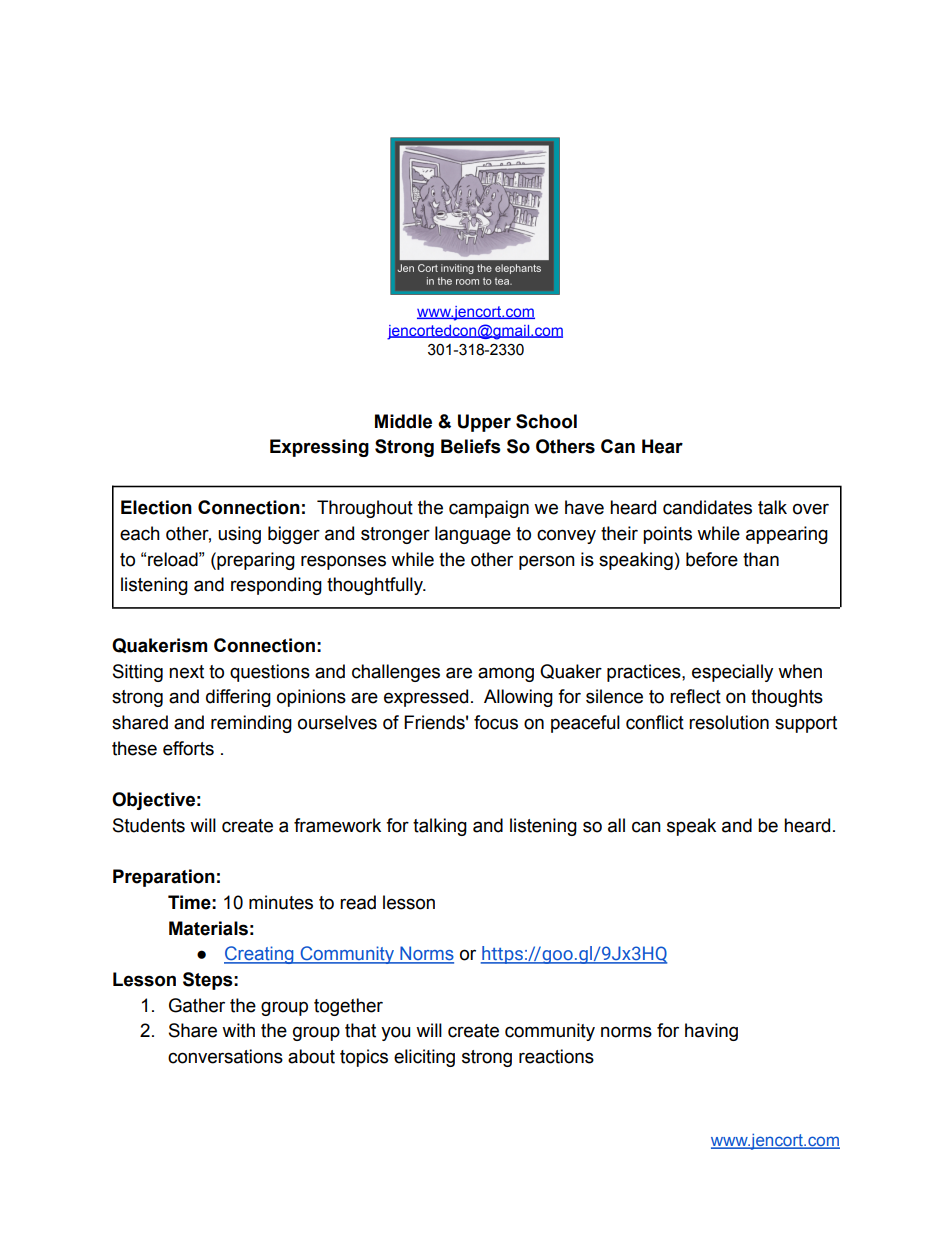 The height and width of the screenshot is (1233, 952). Describe the element at coordinates (358, 902) in the screenshot. I see `read` at that location.
